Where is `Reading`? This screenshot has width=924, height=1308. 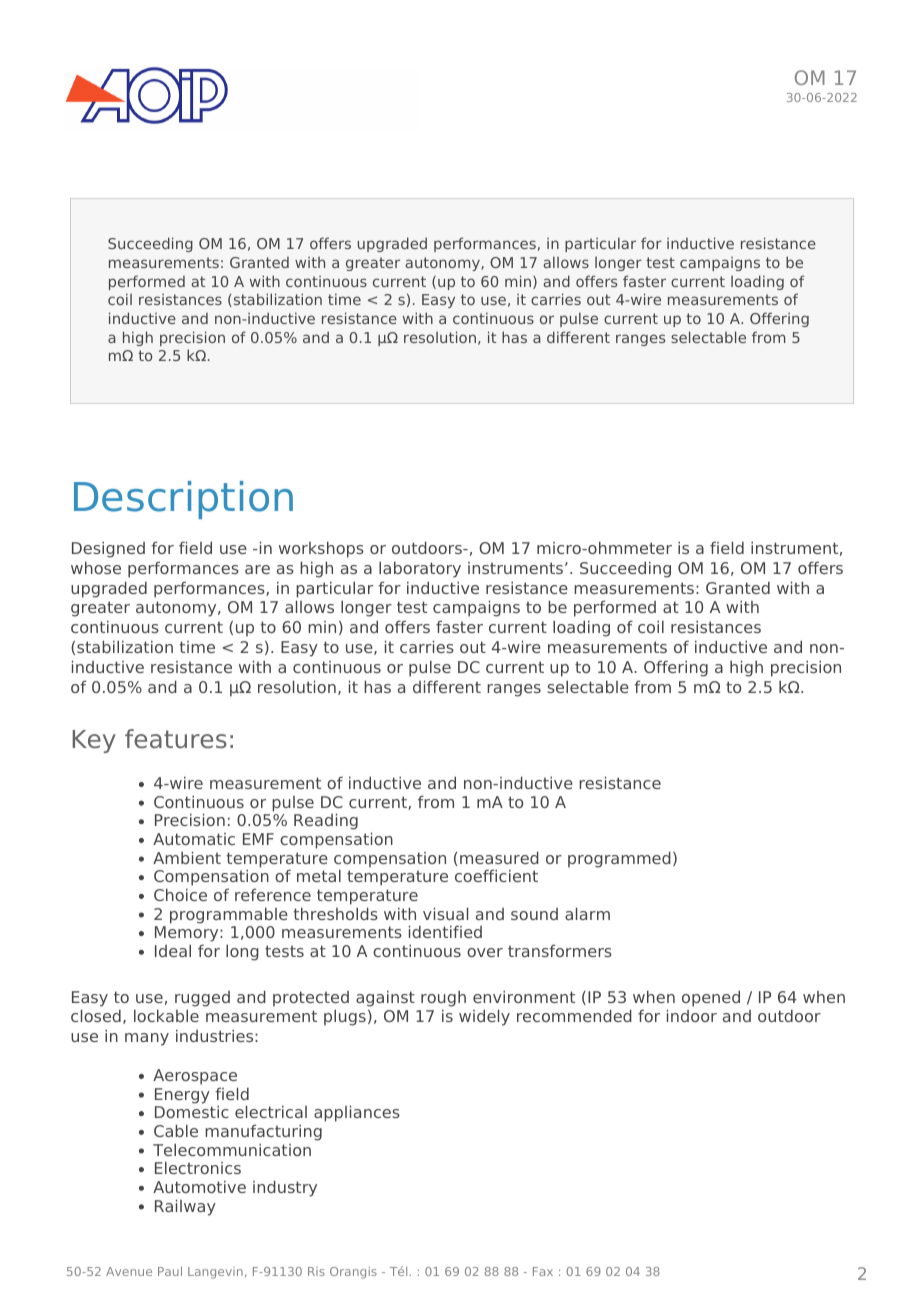
Reading is located at coordinates (326, 821).
